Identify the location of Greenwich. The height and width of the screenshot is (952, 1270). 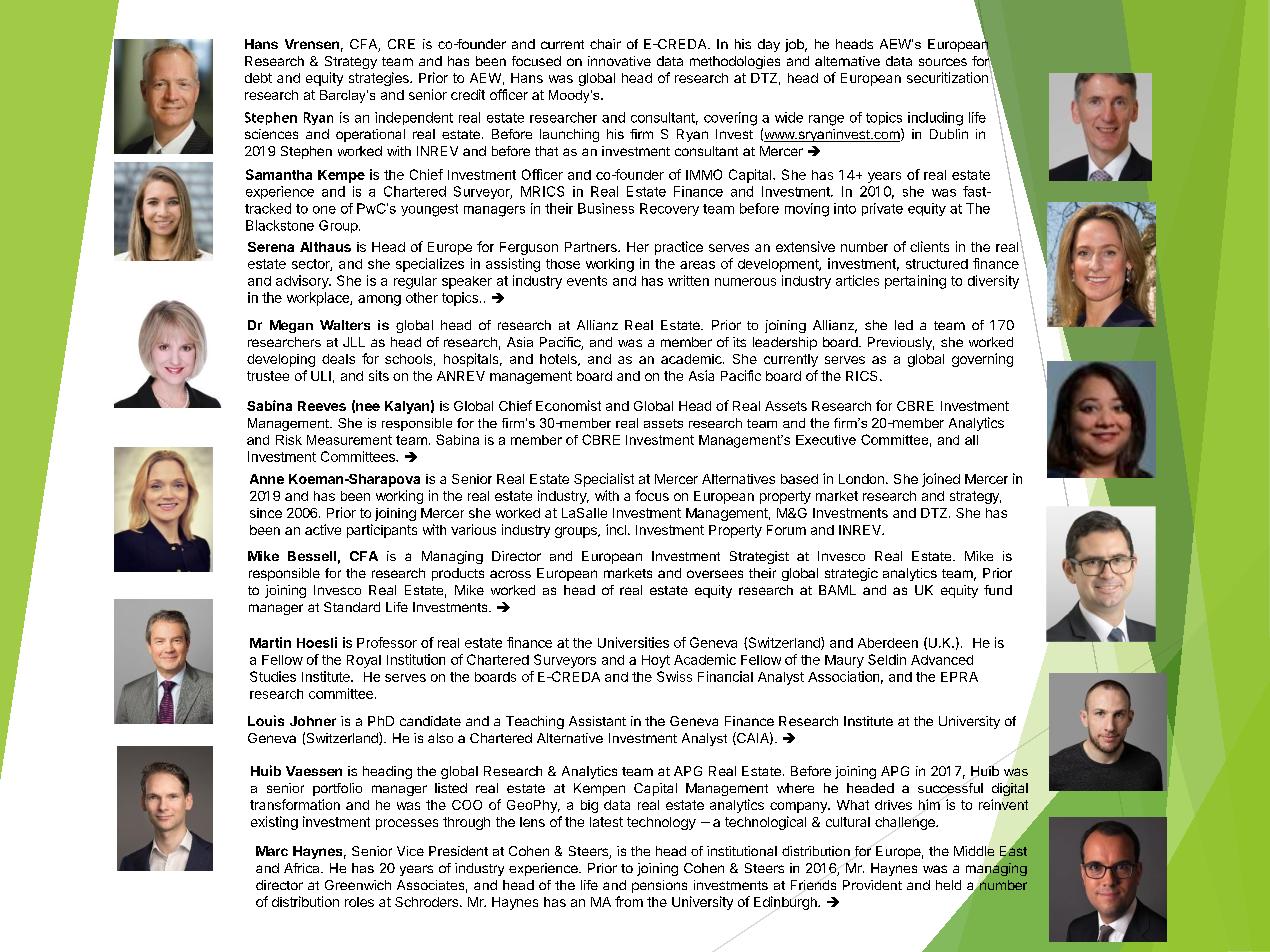
(358, 885).
